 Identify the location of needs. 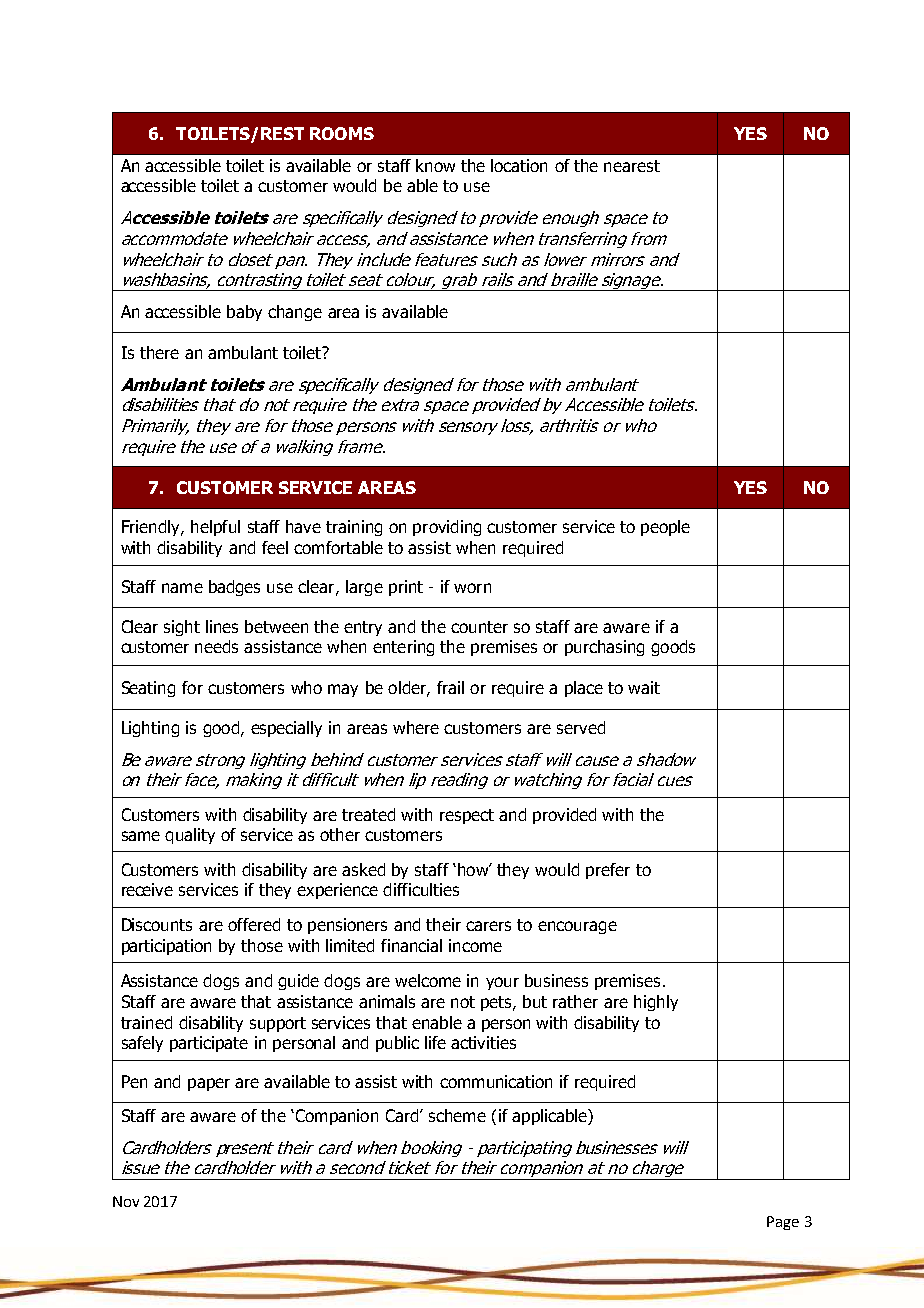
(216, 646).
